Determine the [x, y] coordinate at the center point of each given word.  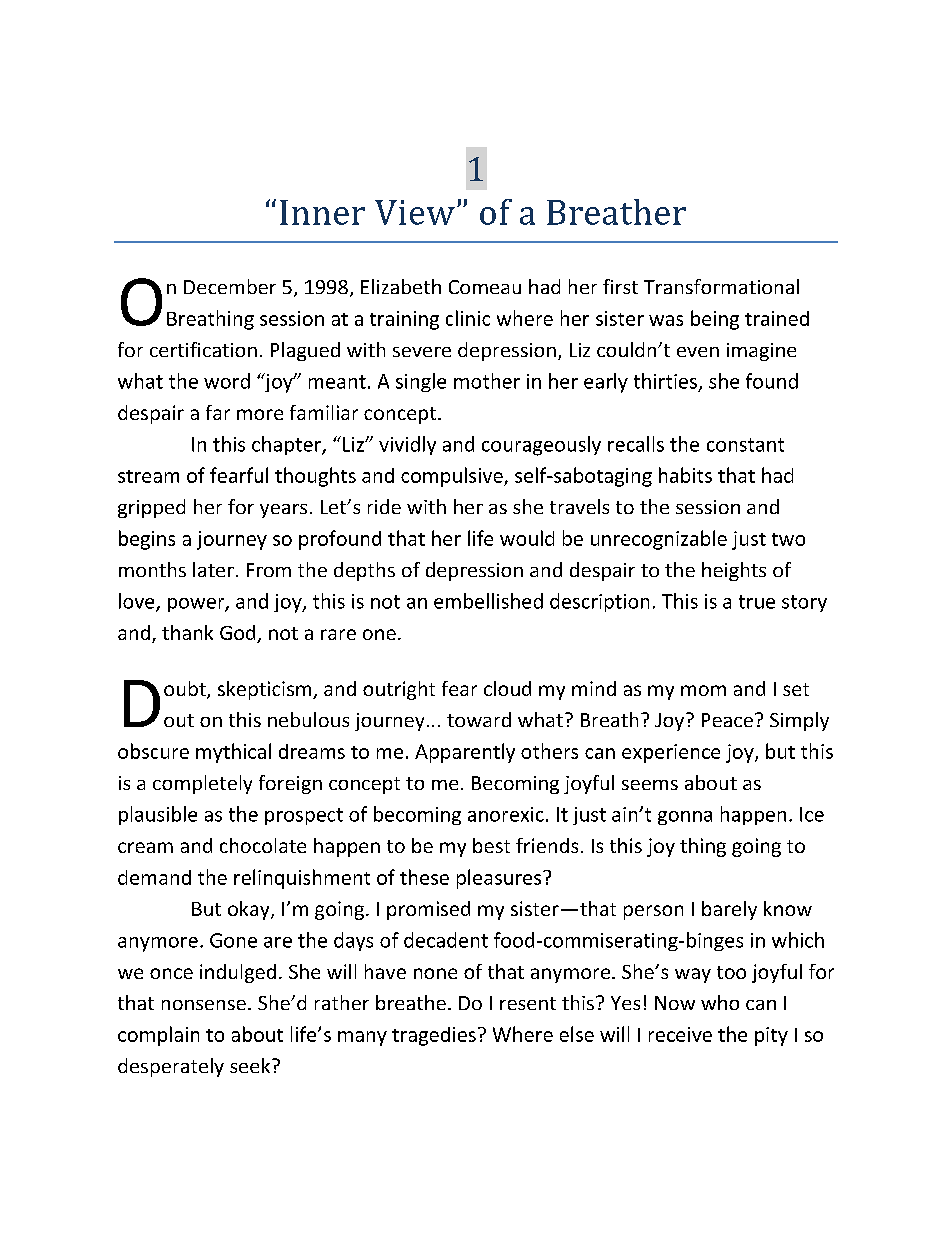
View [415, 212]
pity [771, 1036]
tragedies [434, 1036]
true [757, 602]
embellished [488, 601]
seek [251, 1065]
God [239, 634]
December [230, 286]
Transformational [721, 286]
